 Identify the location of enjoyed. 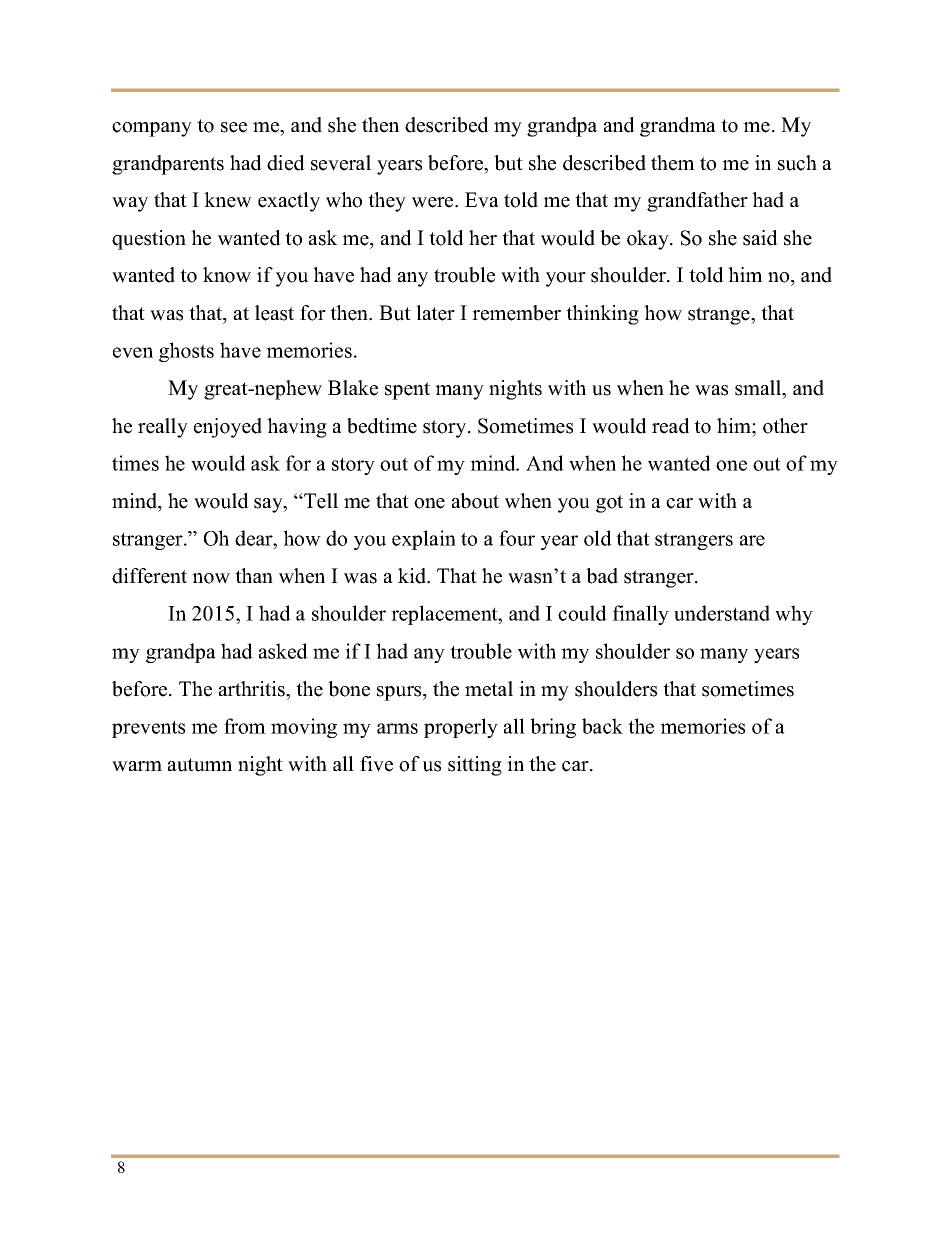
(228, 428).
